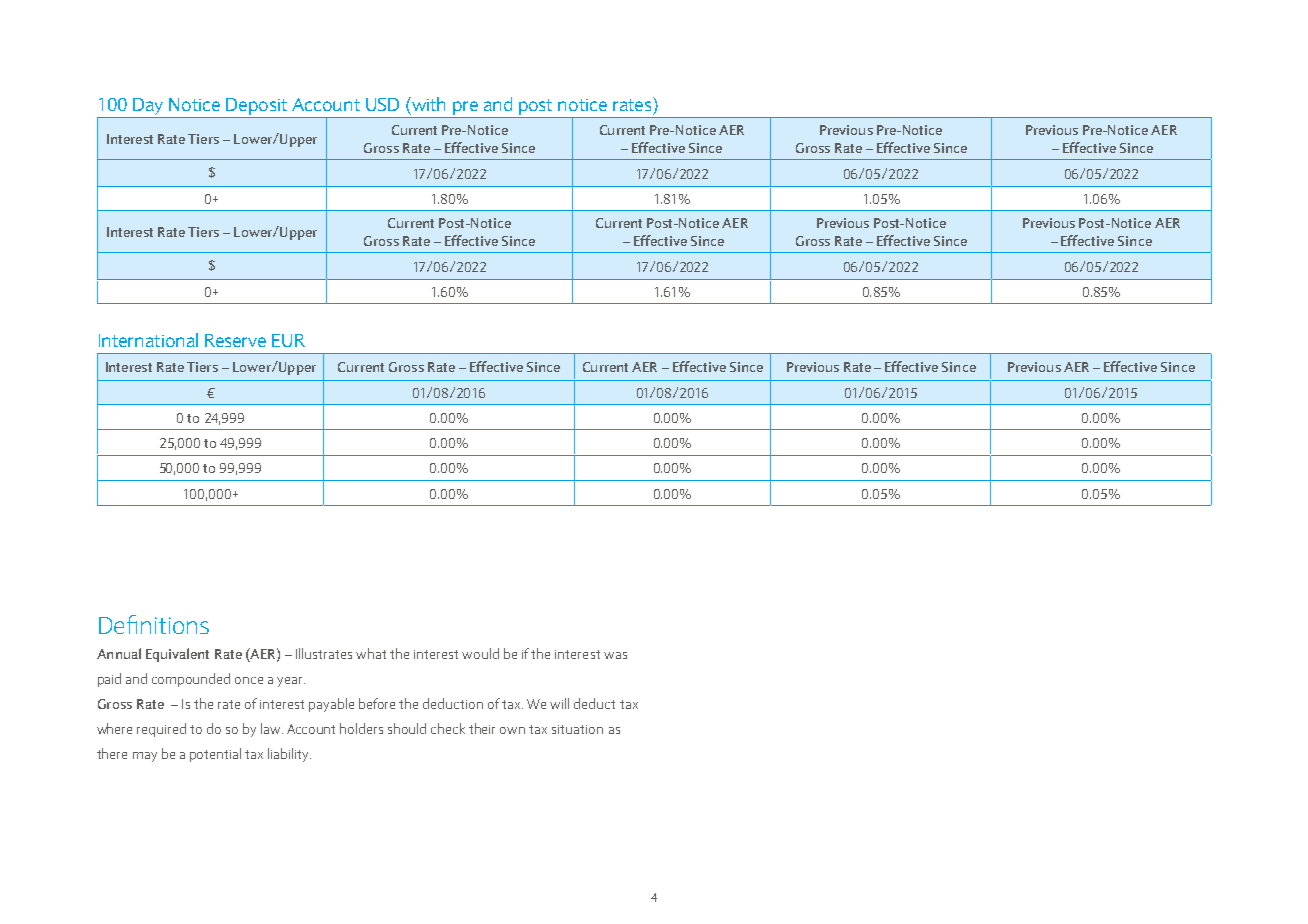  Describe the element at coordinates (148, 340) in the page. I see `International` at that location.
